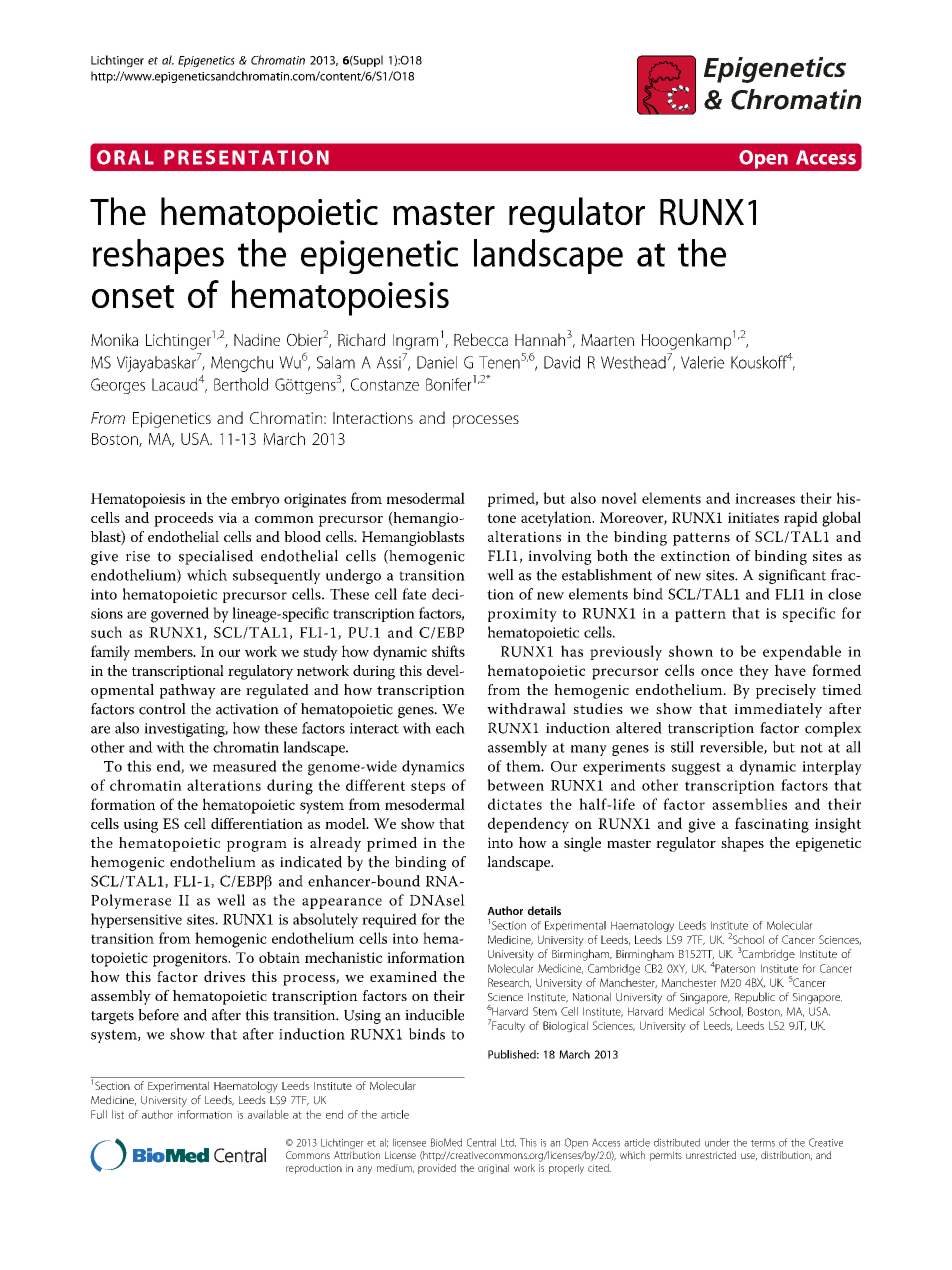 The height and width of the screenshot is (1270, 952). I want to click on significant, so click(792, 576).
